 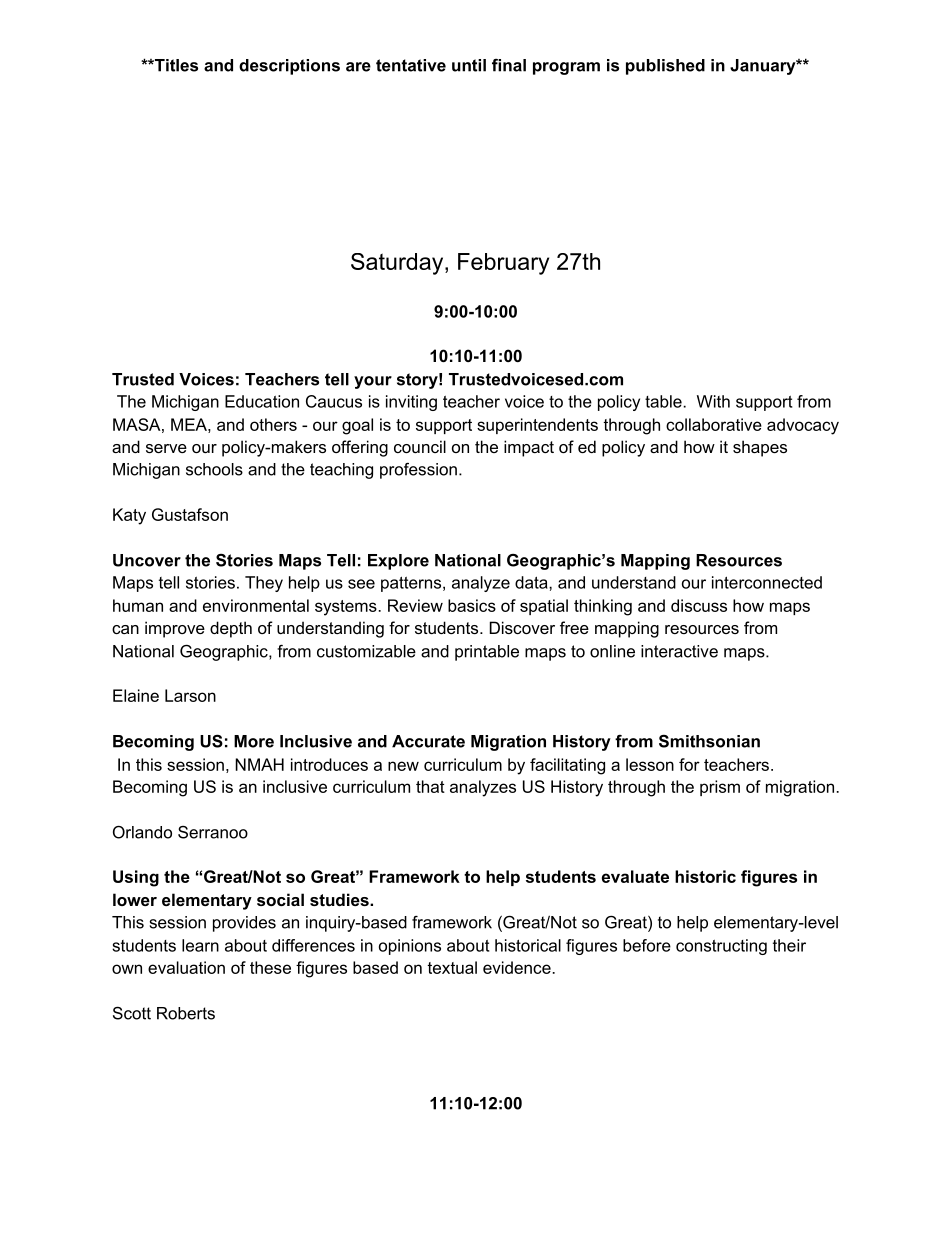 I want to click on until, so click(x=469, y=65).
